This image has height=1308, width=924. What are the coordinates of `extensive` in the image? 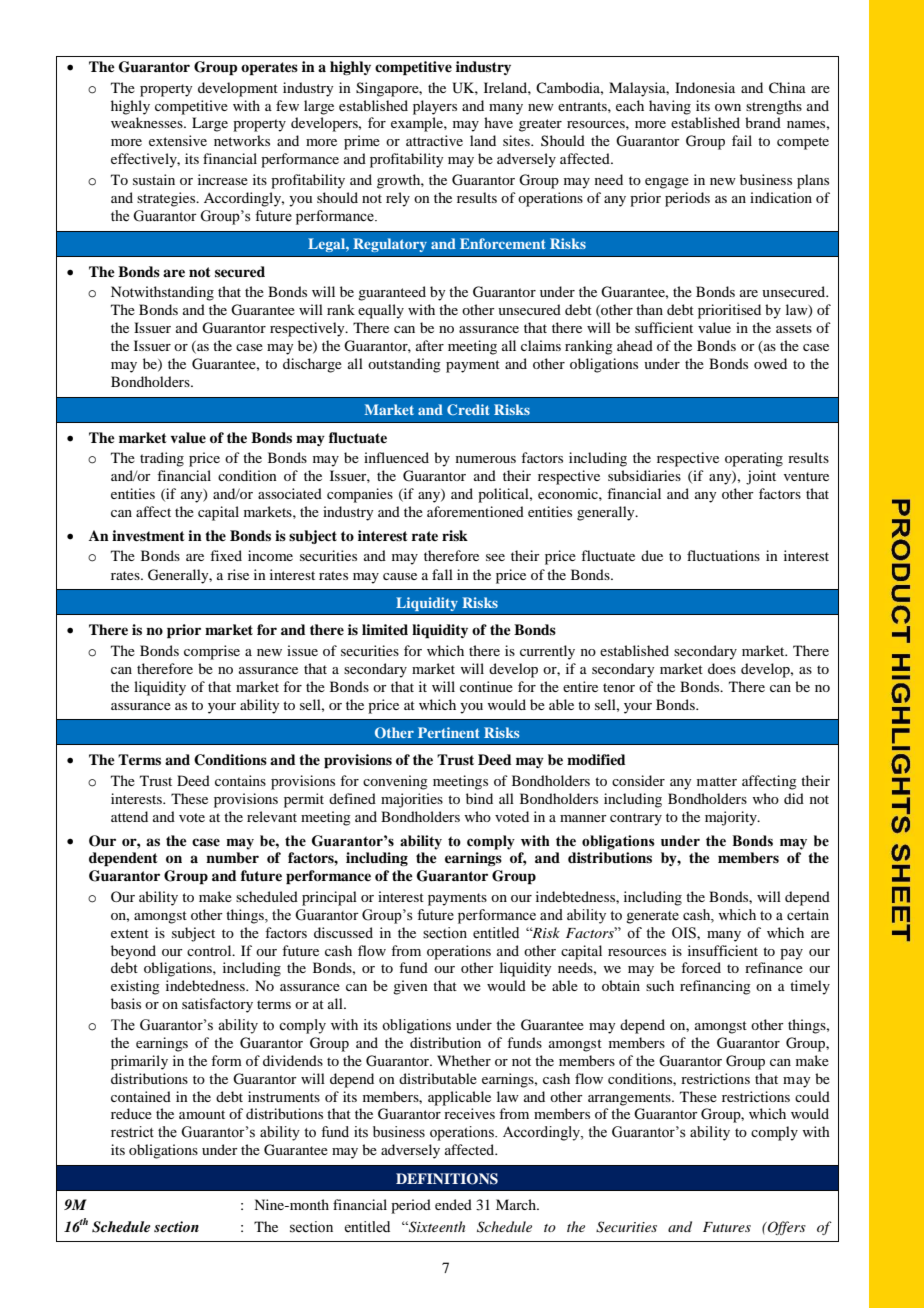 It's located at (178, 140).
